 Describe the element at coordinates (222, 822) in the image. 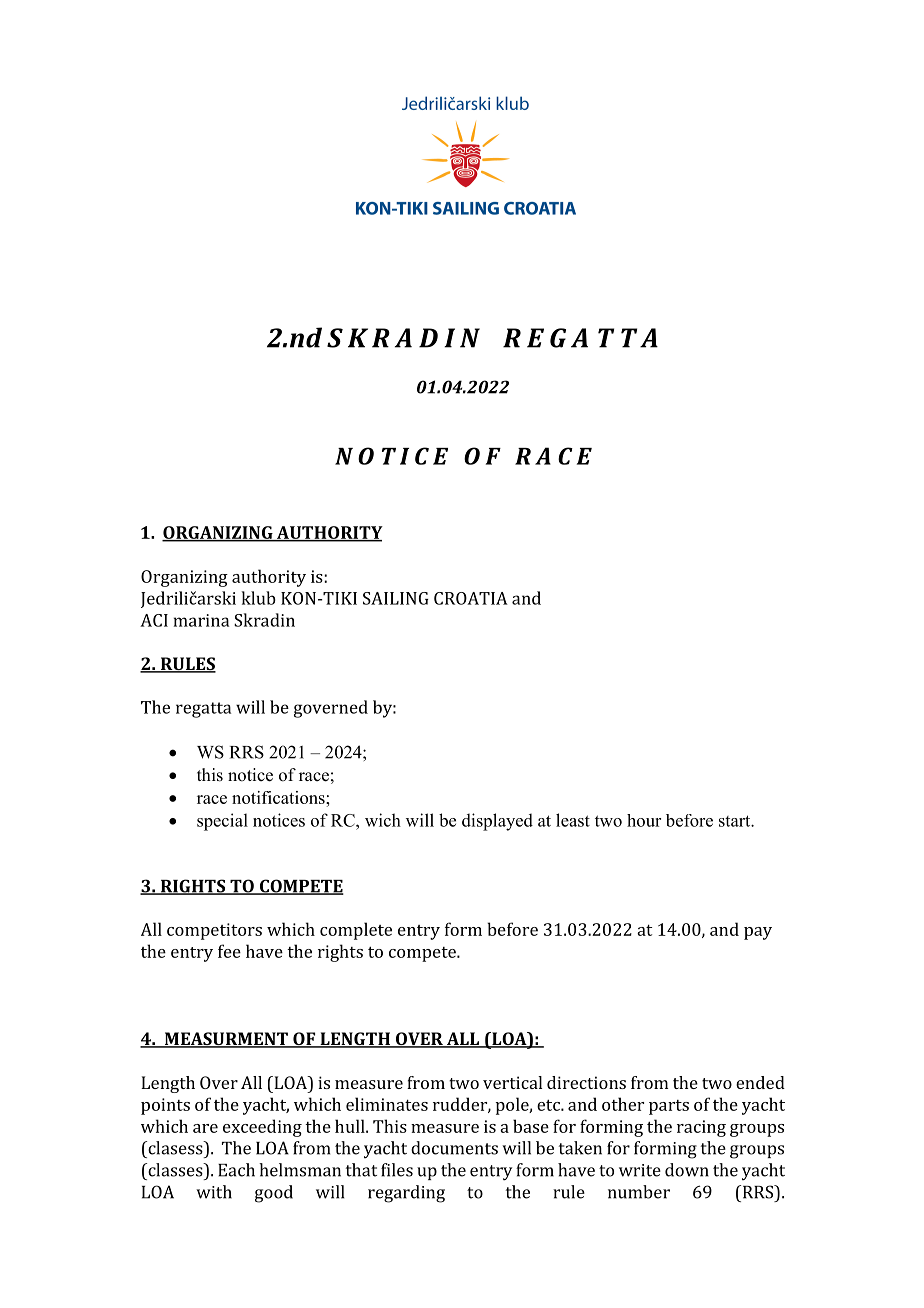

I see `special` at that location.
